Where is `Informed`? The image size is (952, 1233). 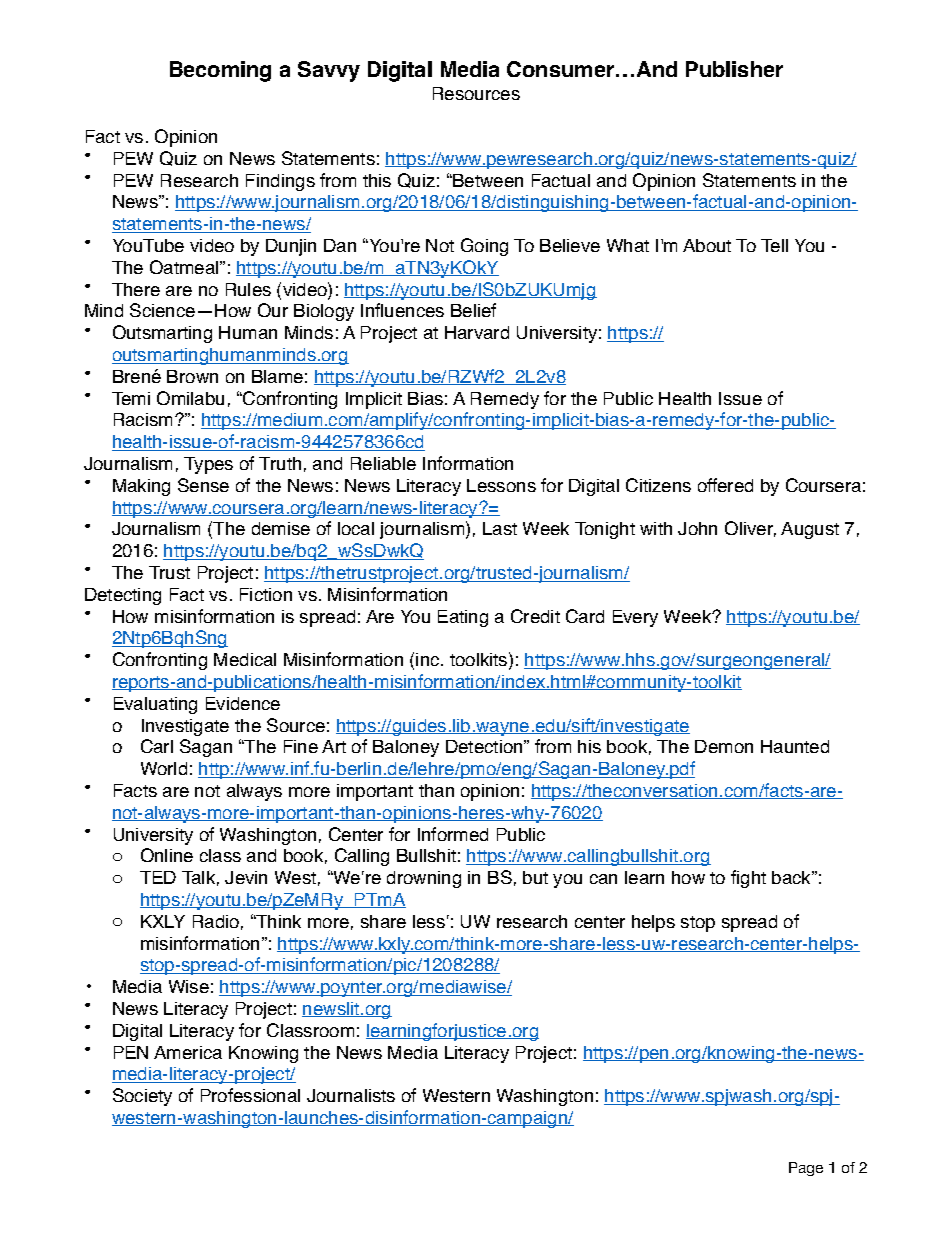 Informed is located at coordinates (453, 834).
